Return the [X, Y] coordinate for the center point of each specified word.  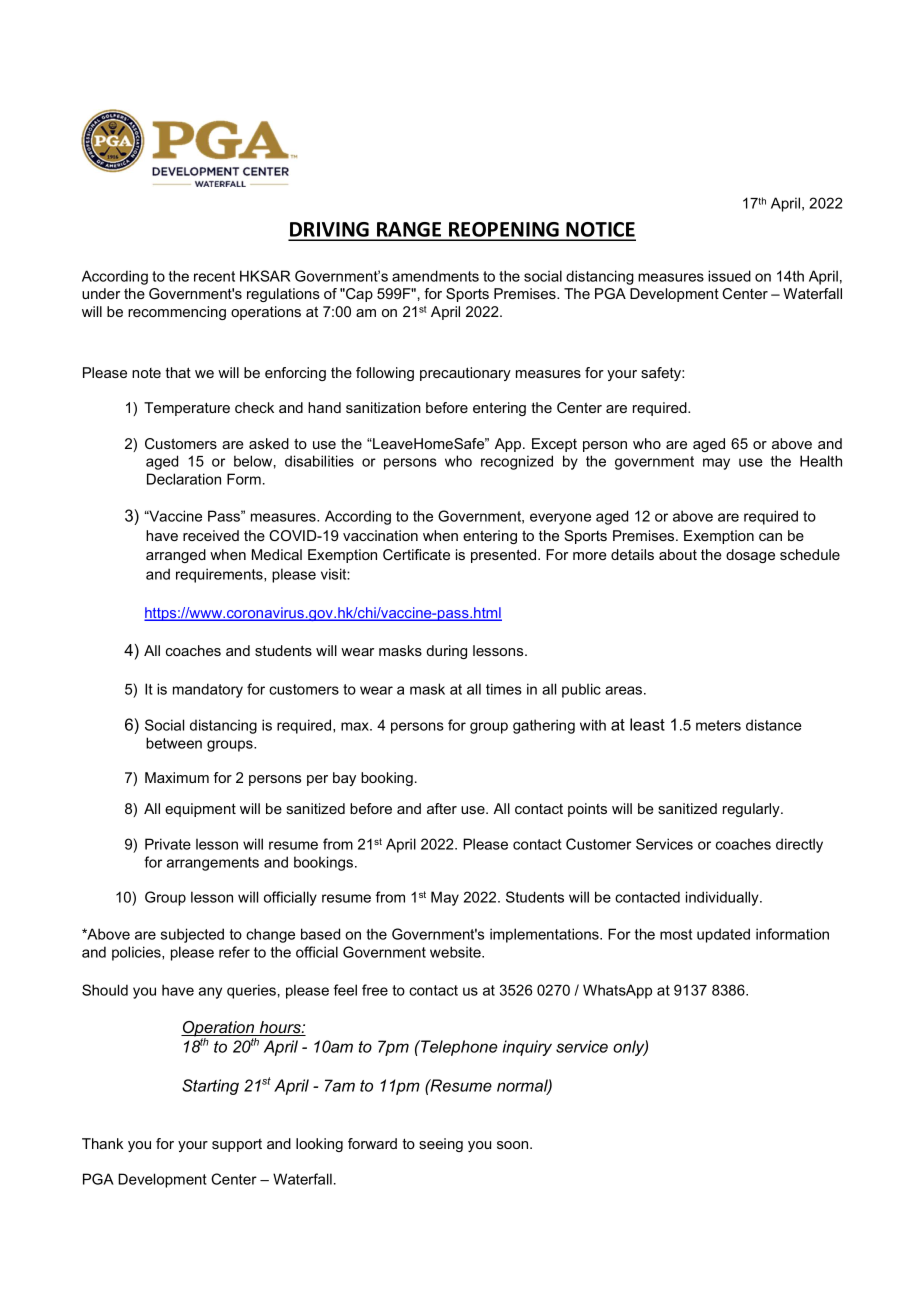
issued [729, 276]
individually [723, 898]
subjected [192, 935]
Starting [210, 1087]
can [770, 537]
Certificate [416, 554]
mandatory [208, 690]
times [504, 689]
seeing [441, 1145]
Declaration [184, 479]
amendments [435, 276]
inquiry [527, 1048]
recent [214, 276]
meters [718, 725]
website [456, 952]
